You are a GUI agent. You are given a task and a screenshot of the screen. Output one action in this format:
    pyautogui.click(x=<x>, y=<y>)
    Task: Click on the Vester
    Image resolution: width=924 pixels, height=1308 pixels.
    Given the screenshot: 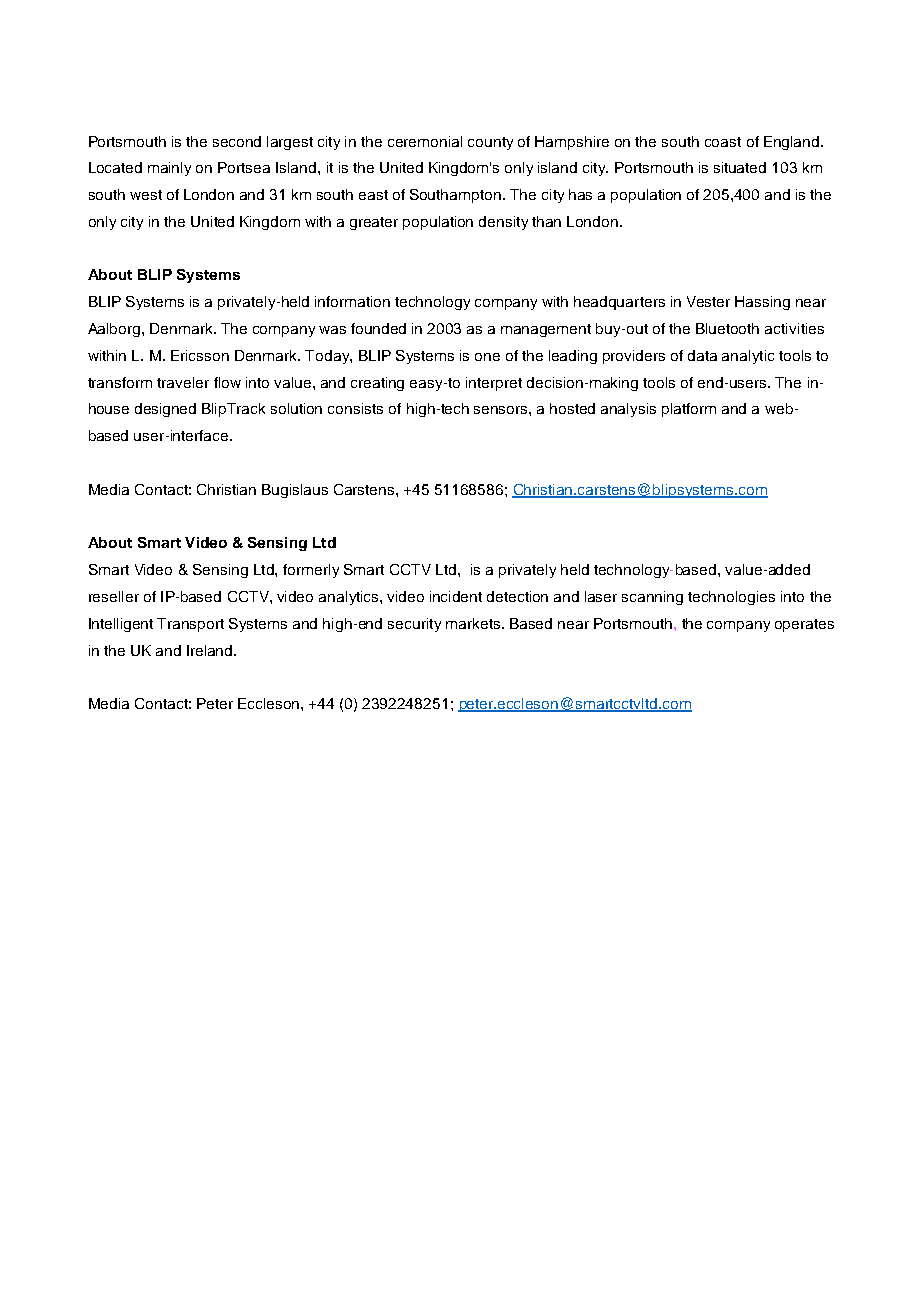 What is the action you would take?
    pyautogui.click(x=708, y=301)
